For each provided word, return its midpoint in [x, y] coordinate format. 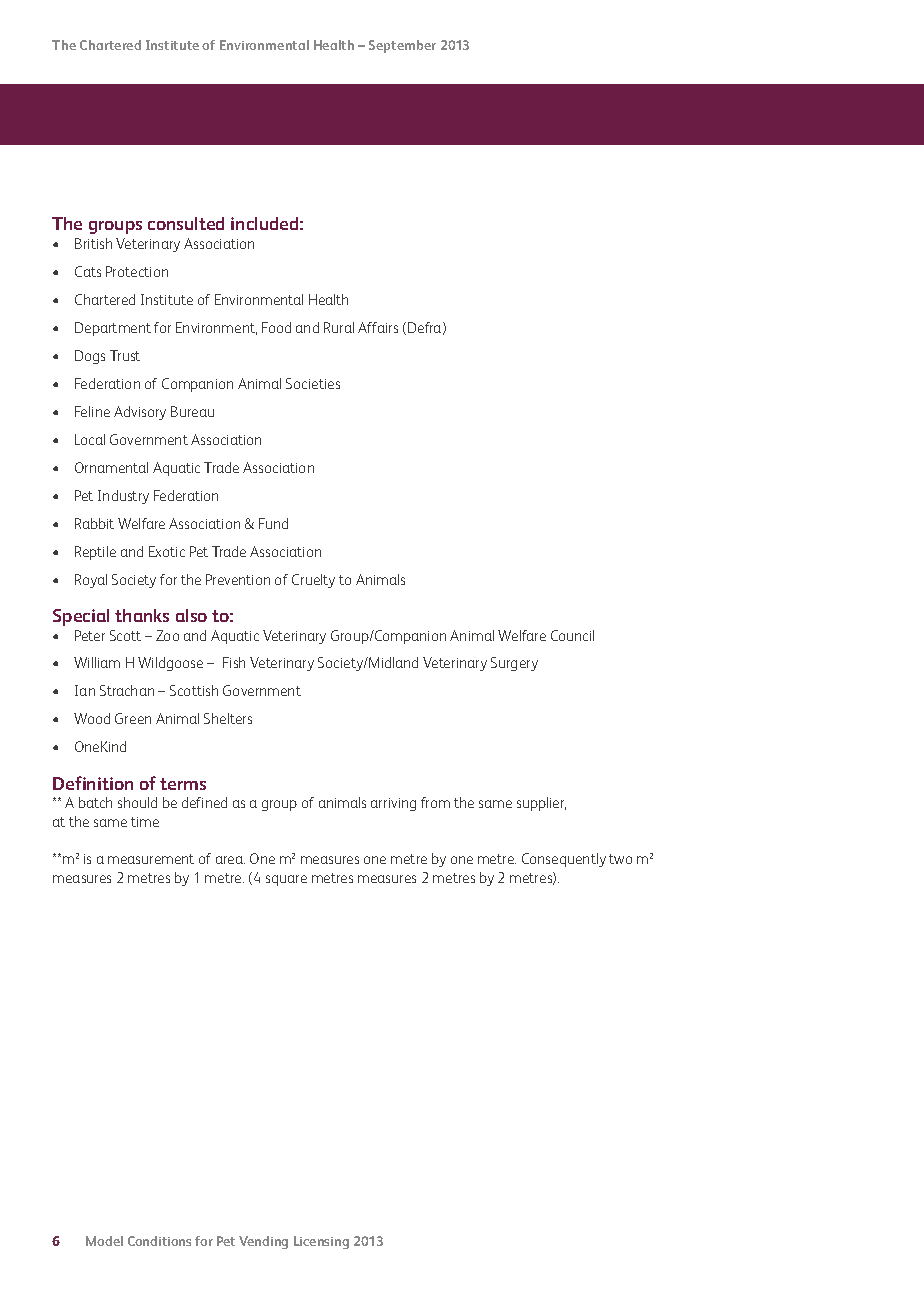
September [402, 46]
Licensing [321, 1242]
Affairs [378, 327]
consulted [186, 223]
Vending [263, 1242]
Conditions [159, 1241]
